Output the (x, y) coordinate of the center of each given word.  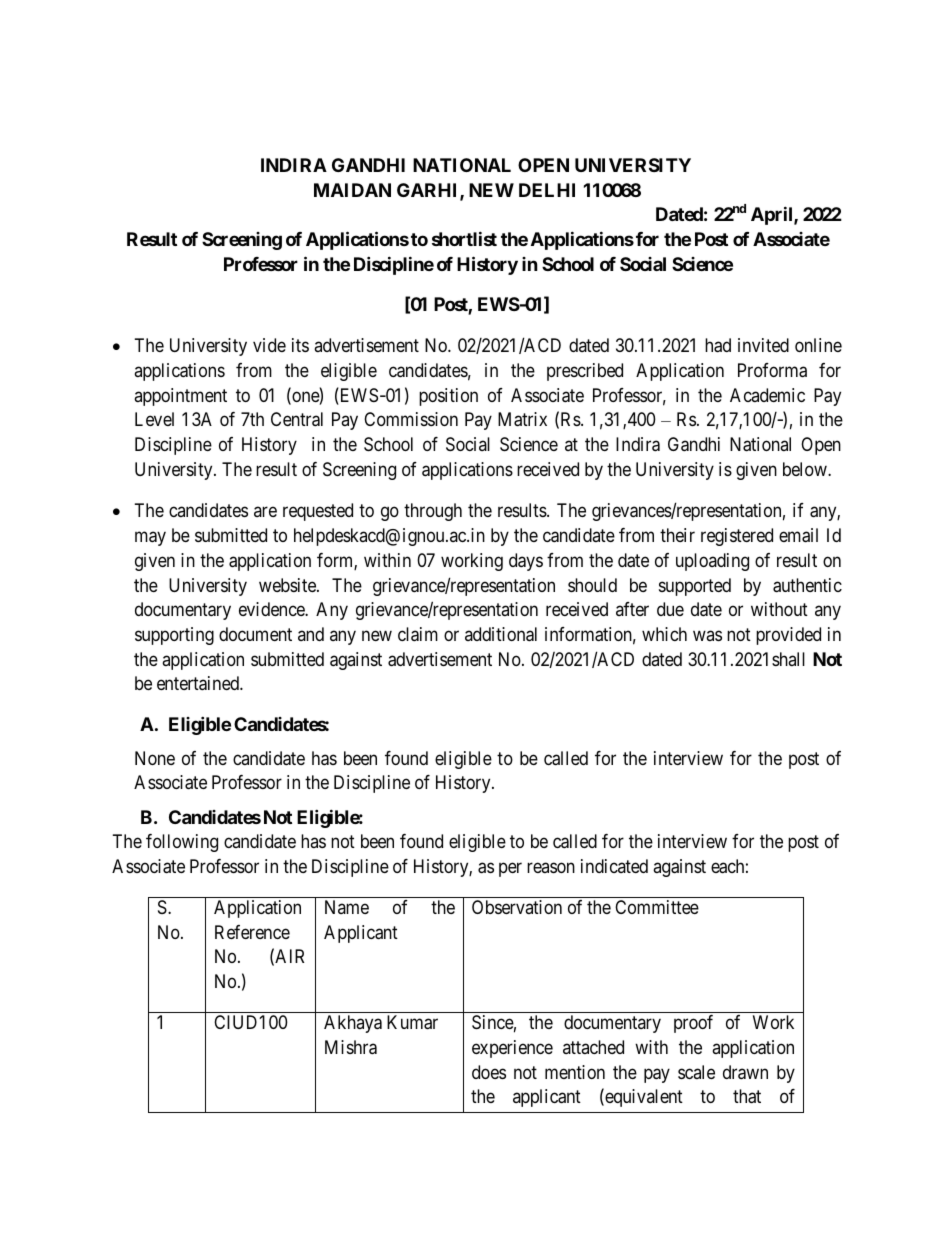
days (526, 562)
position (448, 397)
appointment (180, 397)
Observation (517, 907)
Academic (767, 395)
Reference (252, 932)
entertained (199, 683)
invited (763, 345)
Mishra (351, 1047)
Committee (657, 907)
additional (501, 634)
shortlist (464, 238)
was (707, 635)
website (288, 585)
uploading (712, 562)
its (300, 345)
